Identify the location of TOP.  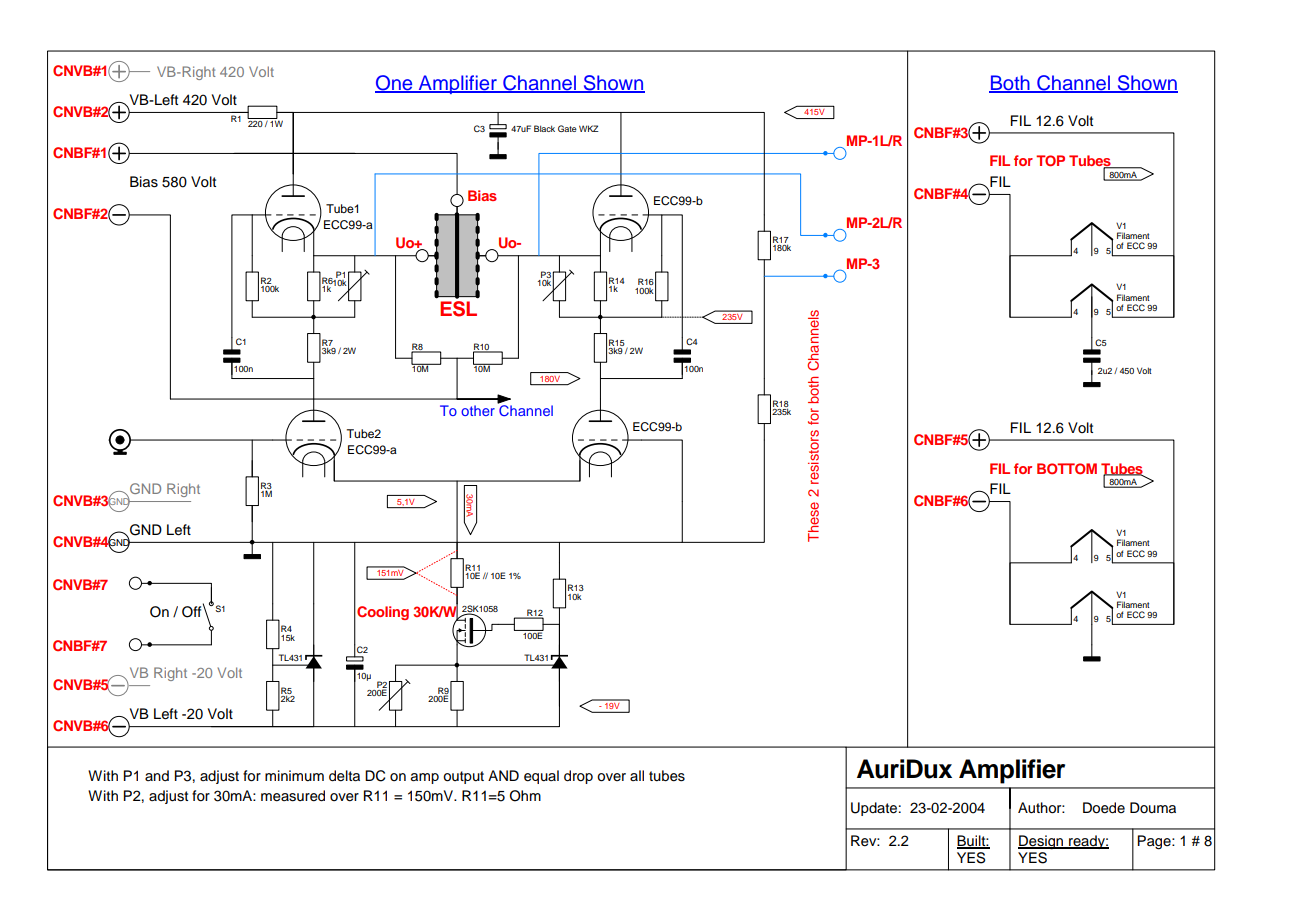
(1050, 161).
